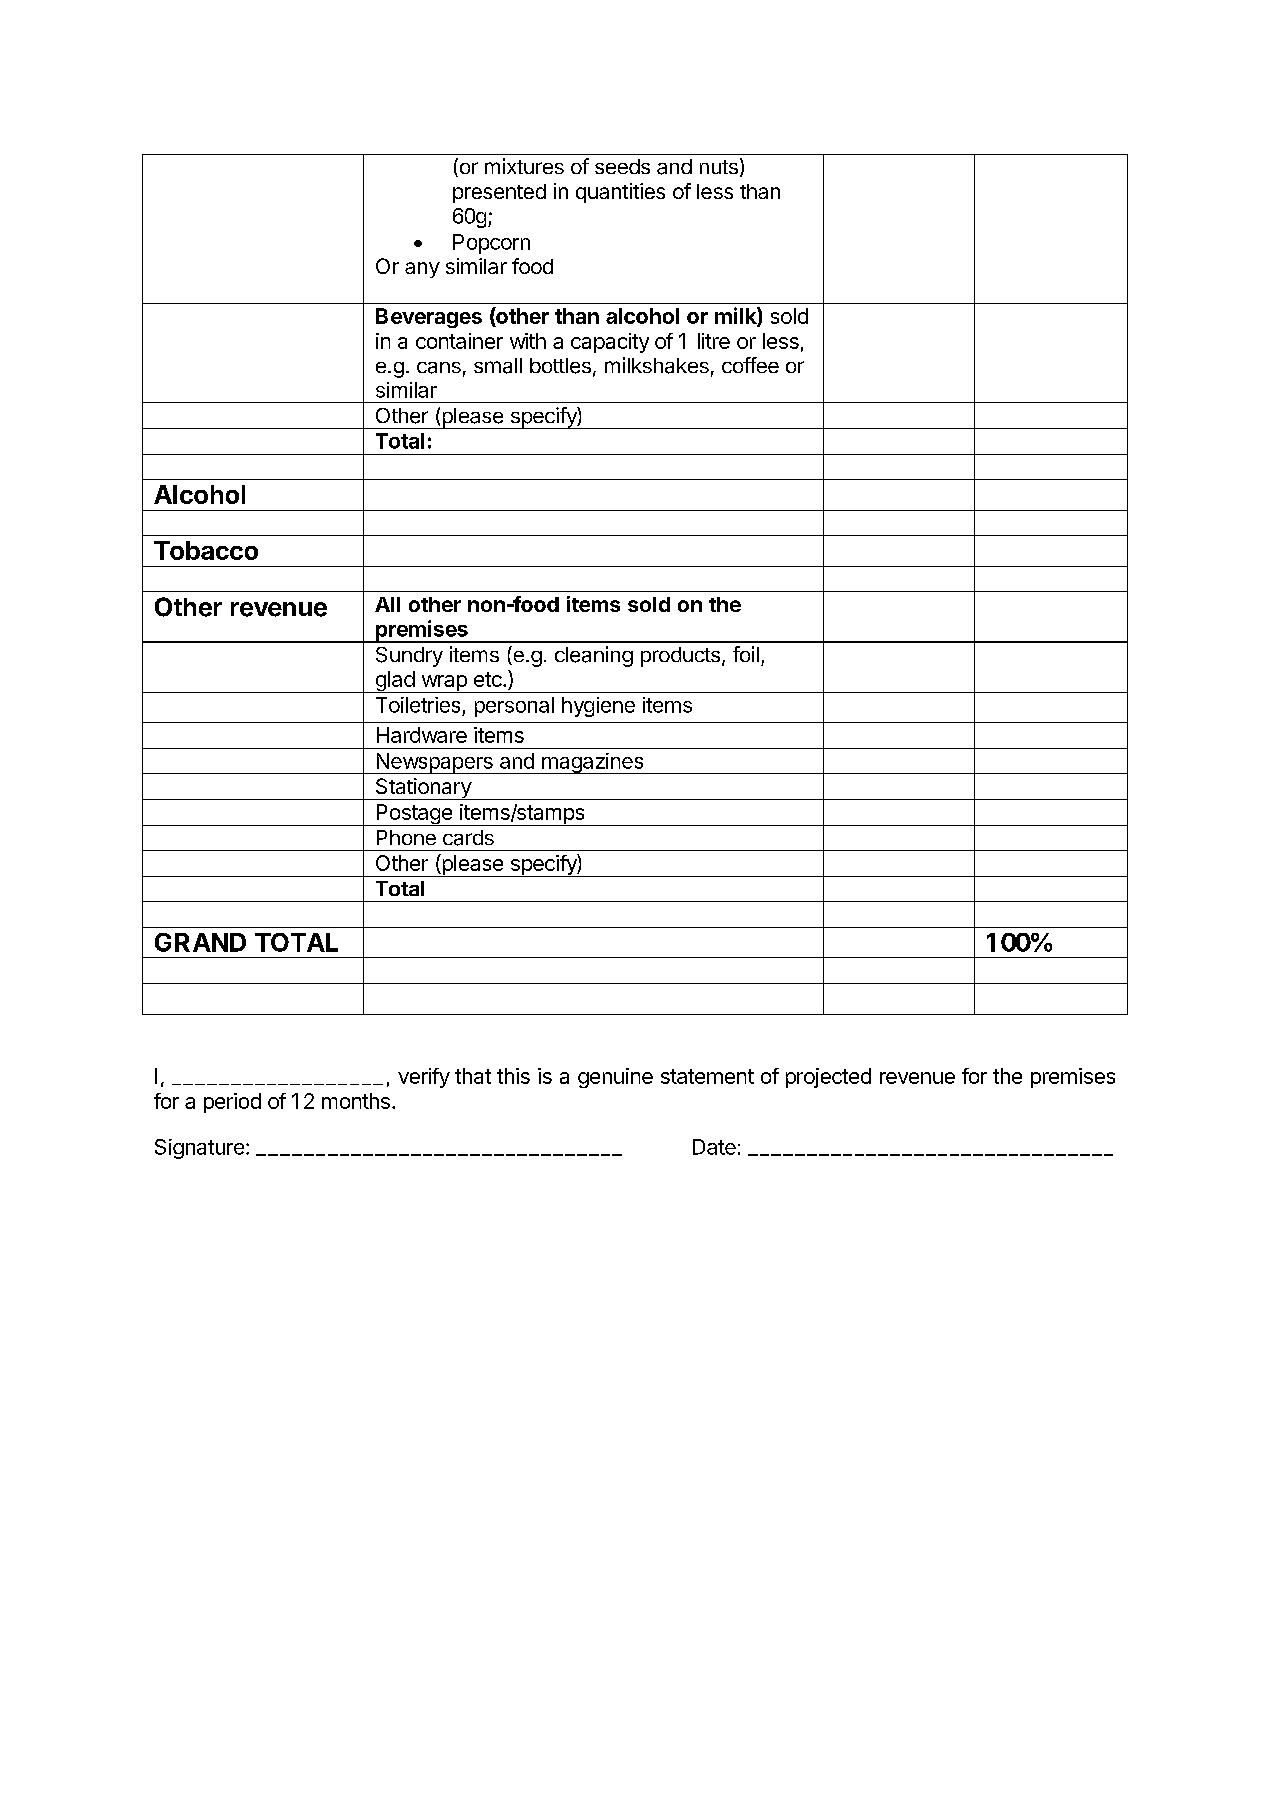  What do you see at coordinates (200, 942) in the screenshot?
I see `GRAND` at bounding box center [200, 942].
